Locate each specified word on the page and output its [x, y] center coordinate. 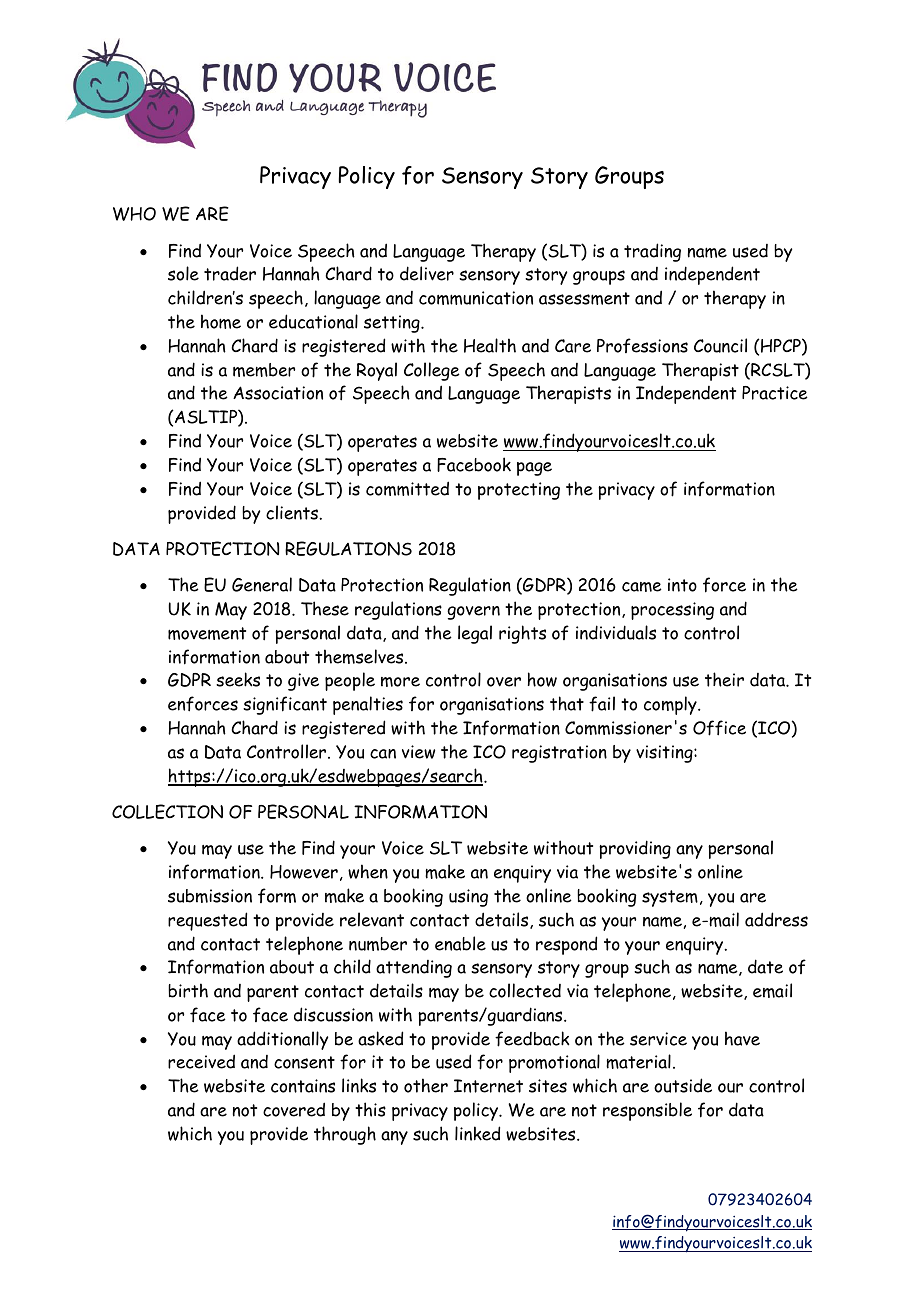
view [418, 752]
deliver [427, 273]
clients [293, 512]
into [682, 585]
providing [635, 849]
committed [407, 488]
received [201, 1061]
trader [230, 273]
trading [652, 252]
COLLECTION [167, 811]
